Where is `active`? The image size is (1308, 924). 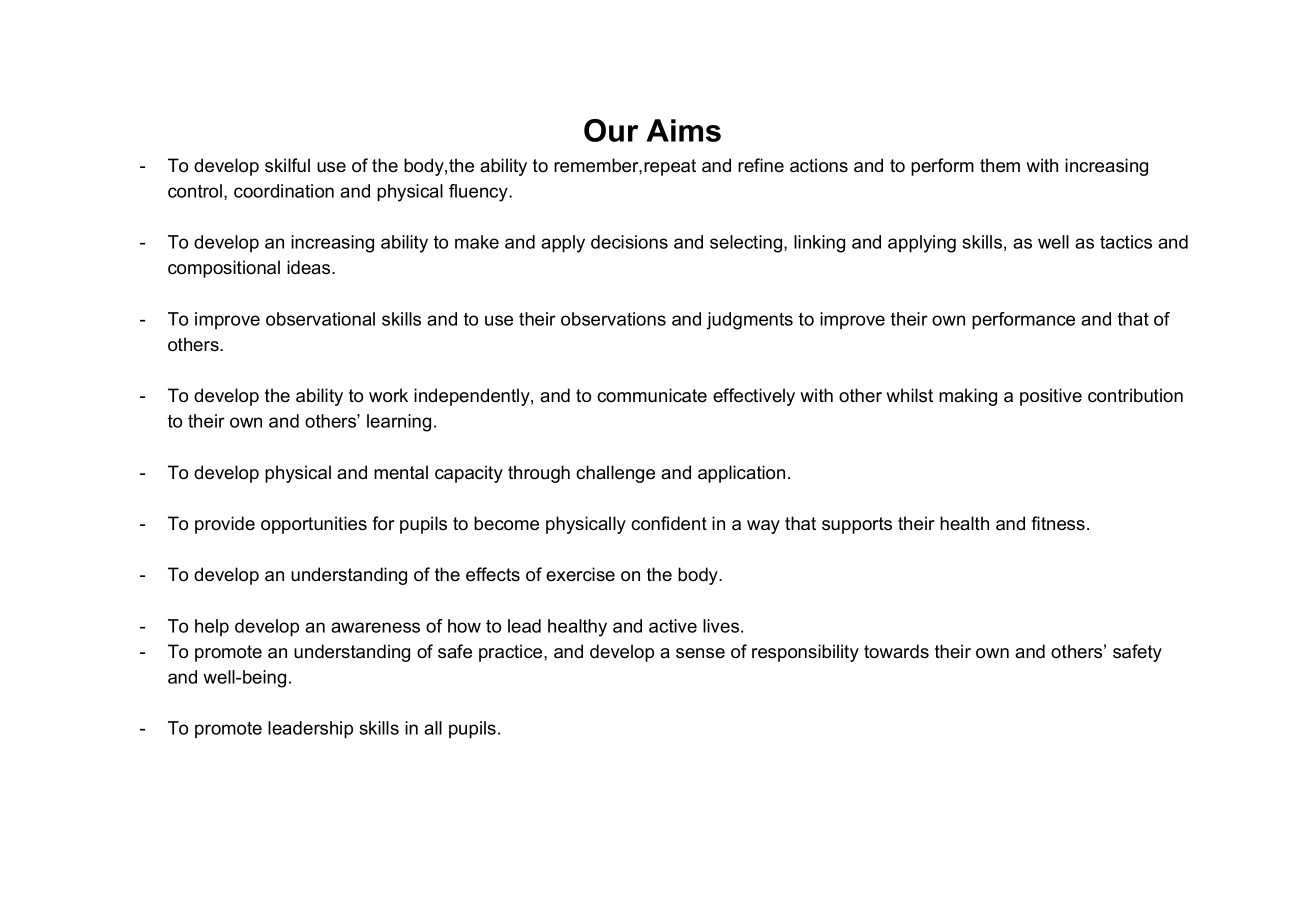
active is located at coordinates (673, 626).
